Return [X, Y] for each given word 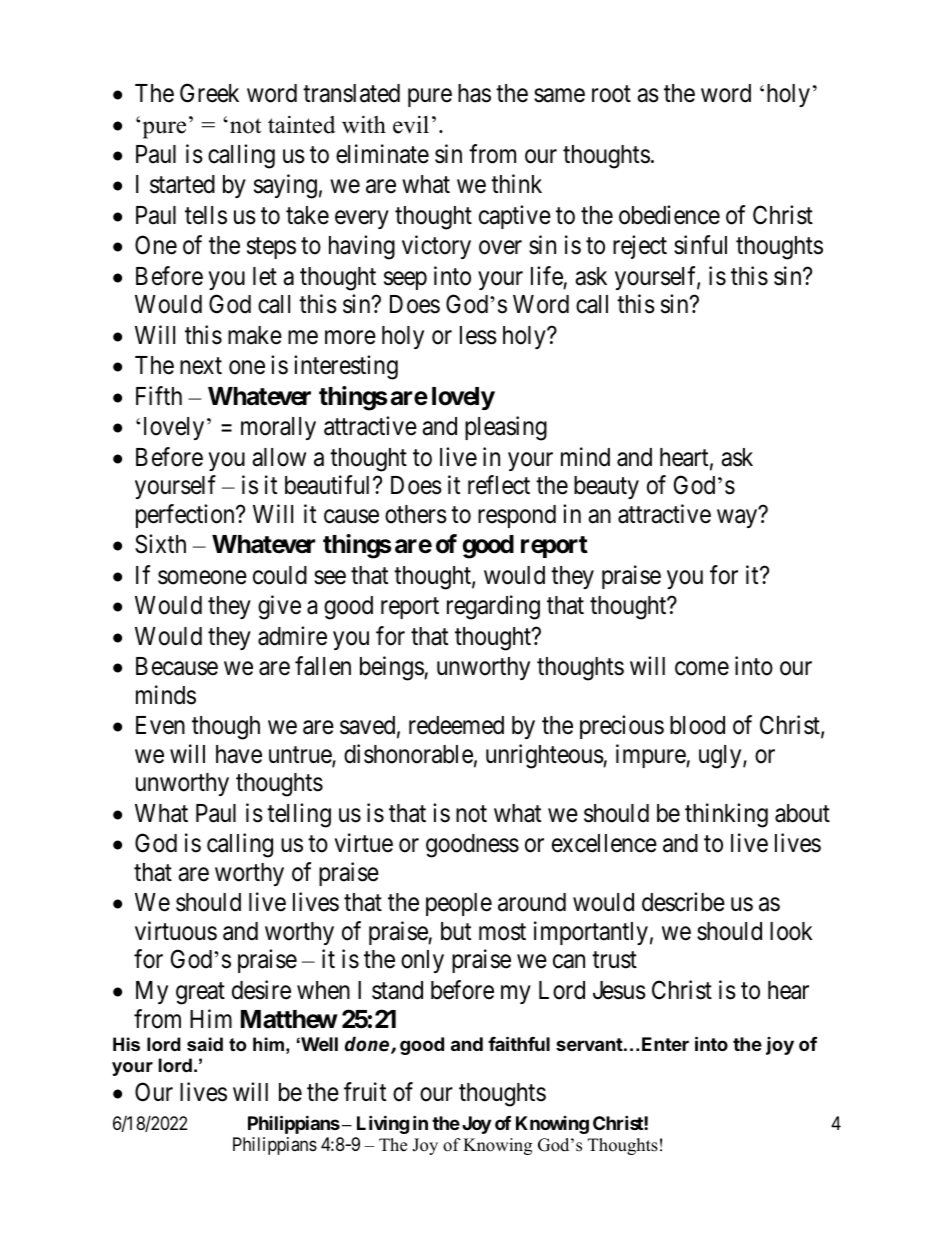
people [459, 904]
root [611, 94]
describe [683, 902]
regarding [493, 607]
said [205, 1044]
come [702, 669]
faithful [519, 1043]
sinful [700, 245]
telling [299, 815]
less [478, 335]
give [279, 607]
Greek [209, 93]
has [474, 93]
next [201, 366]
